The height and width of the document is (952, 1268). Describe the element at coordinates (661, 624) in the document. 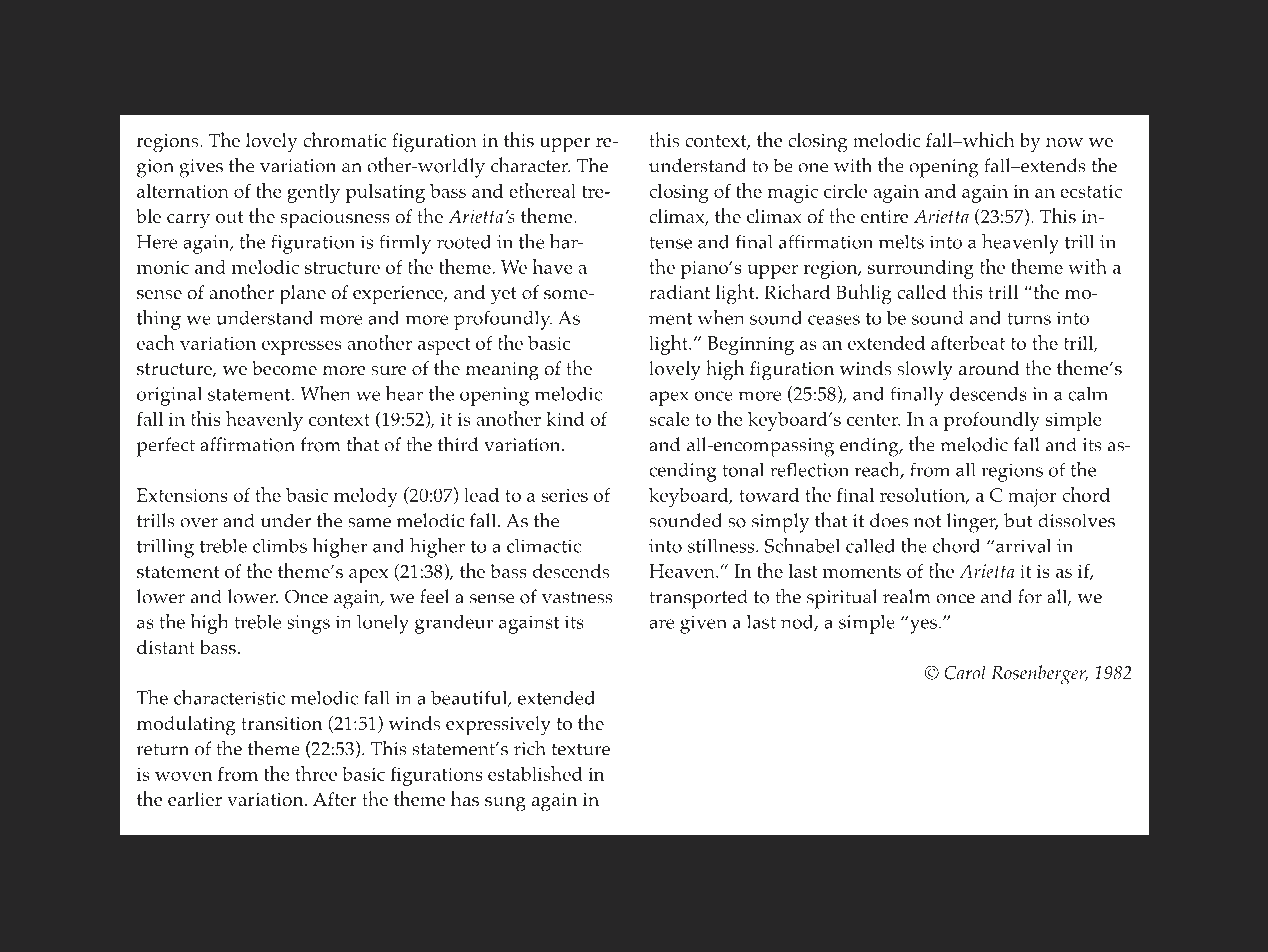

I see `are` at that location.
